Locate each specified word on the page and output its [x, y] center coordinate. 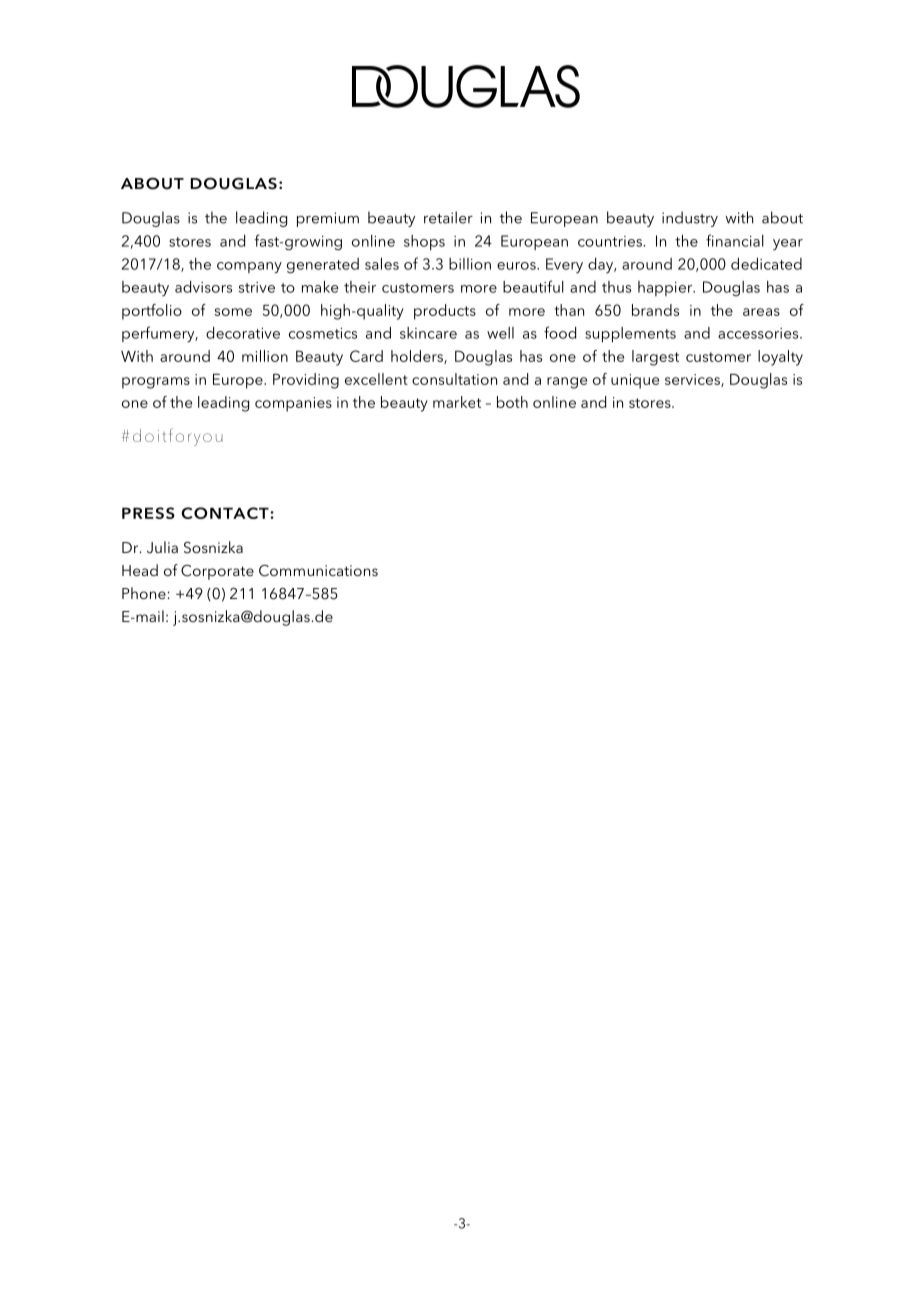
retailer [448, 217]
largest [655, 358]
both [512, 402]
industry [690, 219]
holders [418, 357]
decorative [243, 333]
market [457, 402]
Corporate [217, 572]
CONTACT [226, 513]
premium [328, 219]
